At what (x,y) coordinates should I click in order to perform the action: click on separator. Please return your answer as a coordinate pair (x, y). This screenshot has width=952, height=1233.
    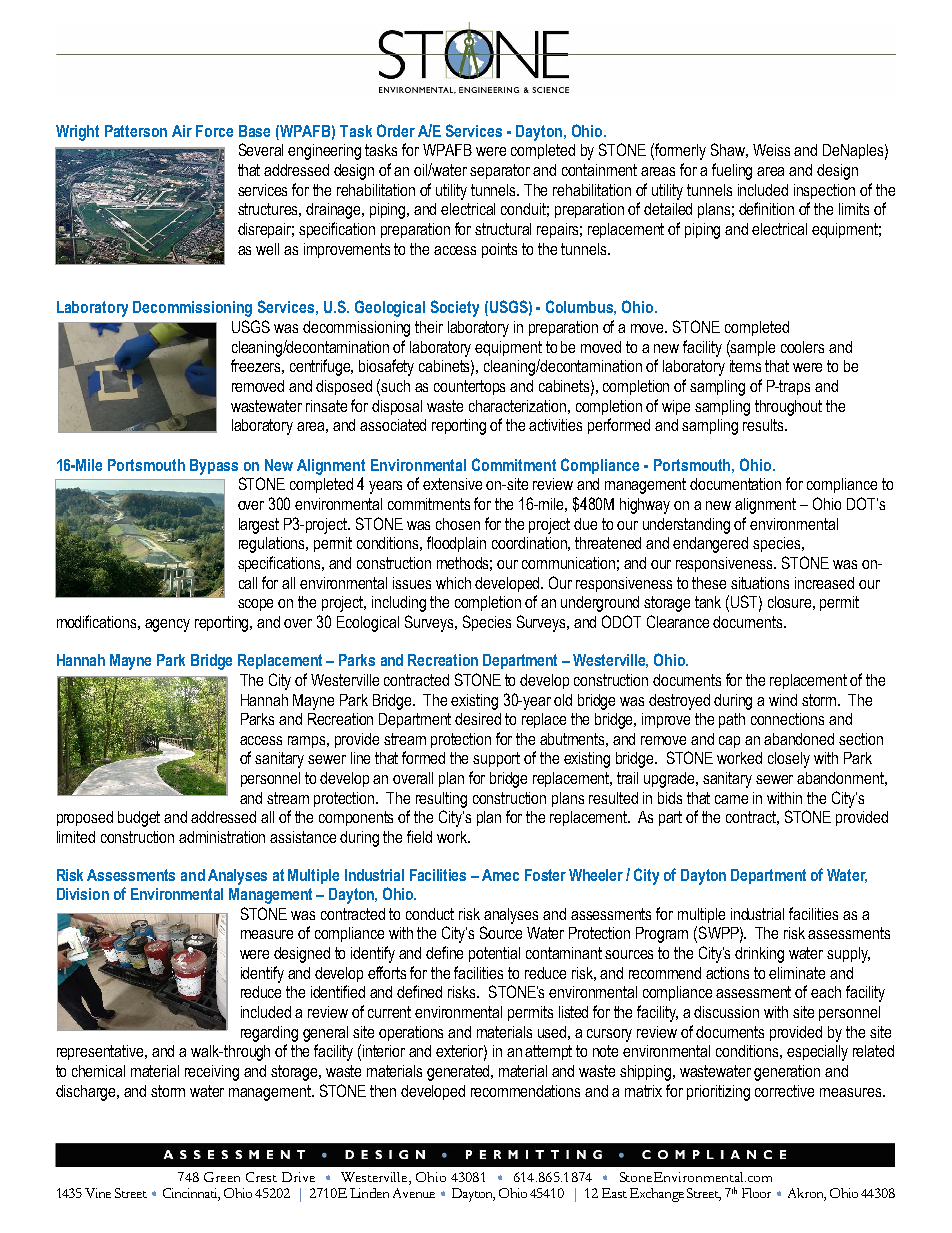
    Looking at the image, I should click on (500, 171).
